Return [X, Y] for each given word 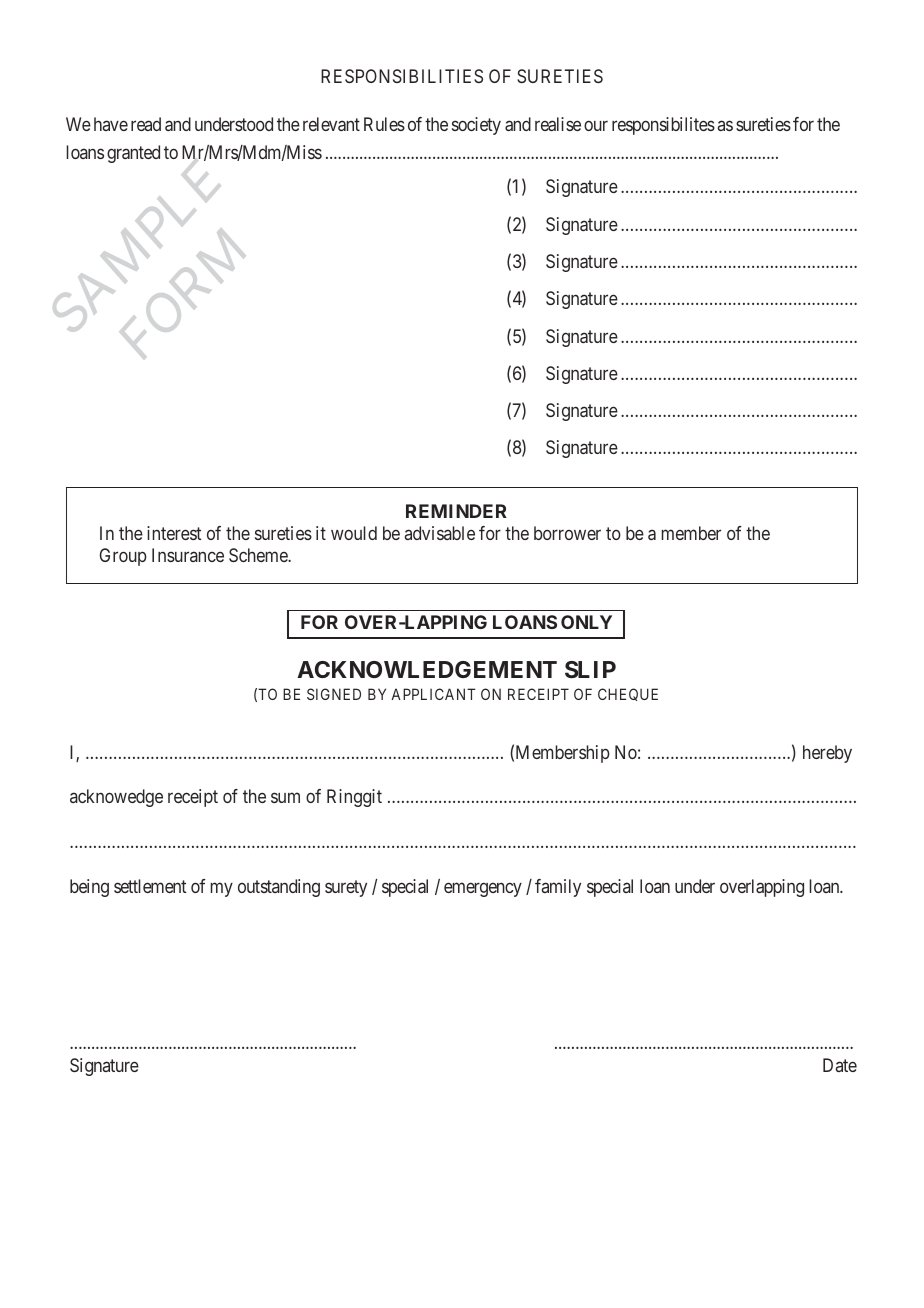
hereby [827, 754]
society [476, 126]
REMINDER [456, 511]
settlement [150, 886]
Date [840, 1065]
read [146, 124]
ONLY [586, 622]
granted [133, 154]
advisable [440, 533]
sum [285, 798]
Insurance [188, 555]
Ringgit [354, 798]
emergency [483, 889]
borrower [567, 533]
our [596, 126]
